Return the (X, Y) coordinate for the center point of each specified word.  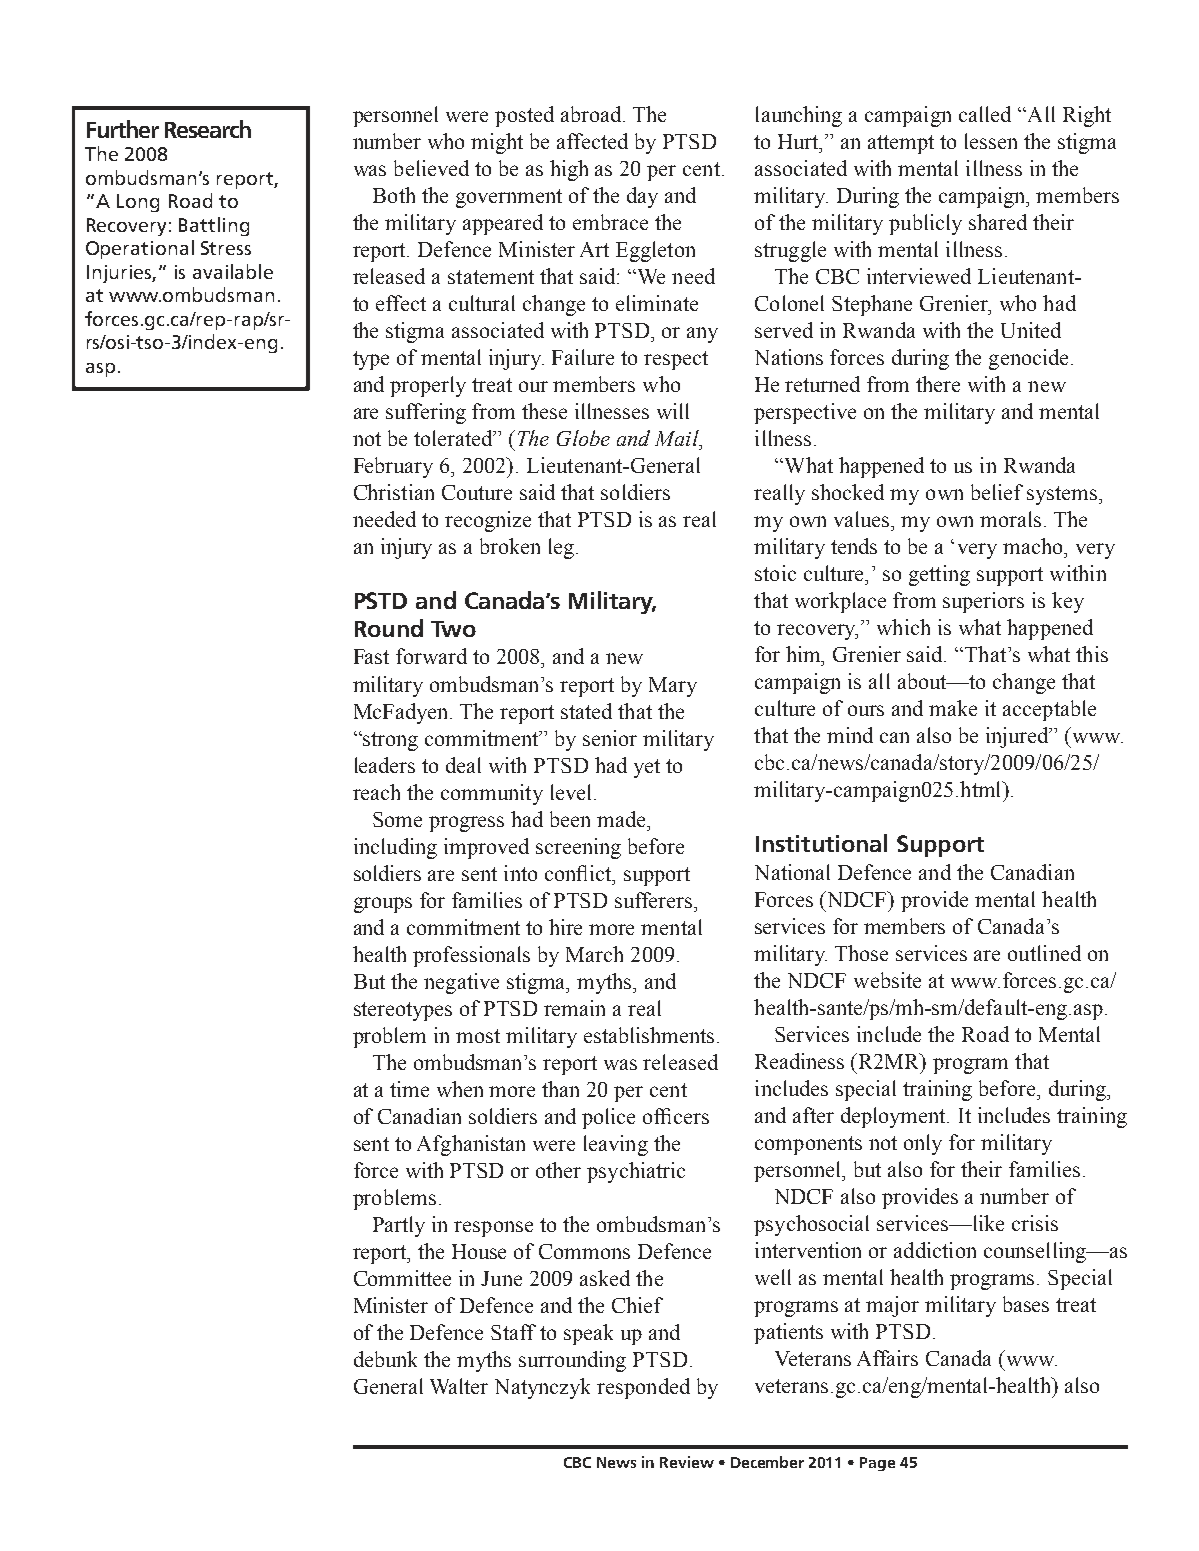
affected (592, 141)
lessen (991, 141)
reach (376, 792)
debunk (385, 1359)
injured (1018, 737)
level (571, 792)
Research (208, 129)
